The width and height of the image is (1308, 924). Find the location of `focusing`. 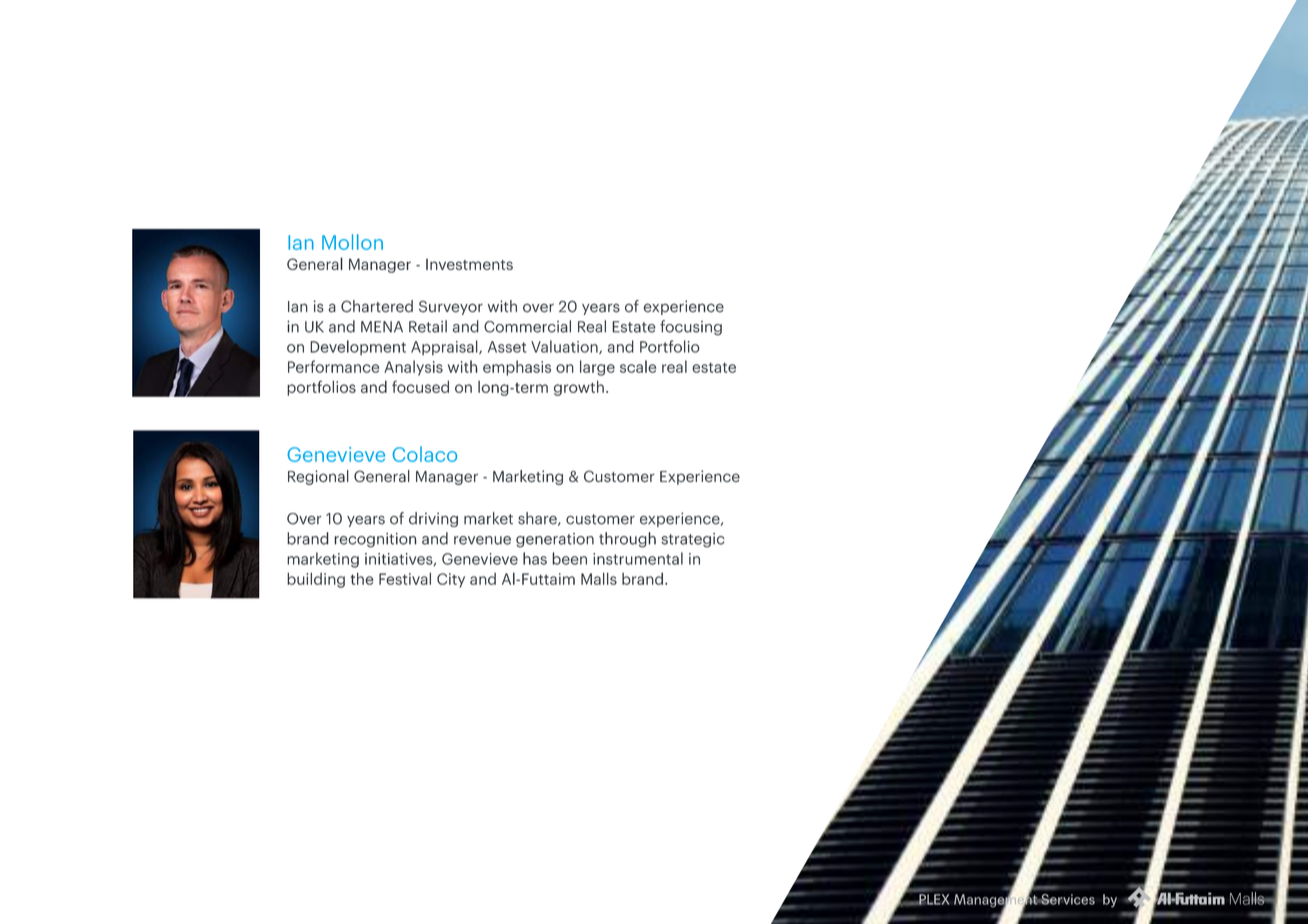

focusing is located at coordinates (691, 328).
